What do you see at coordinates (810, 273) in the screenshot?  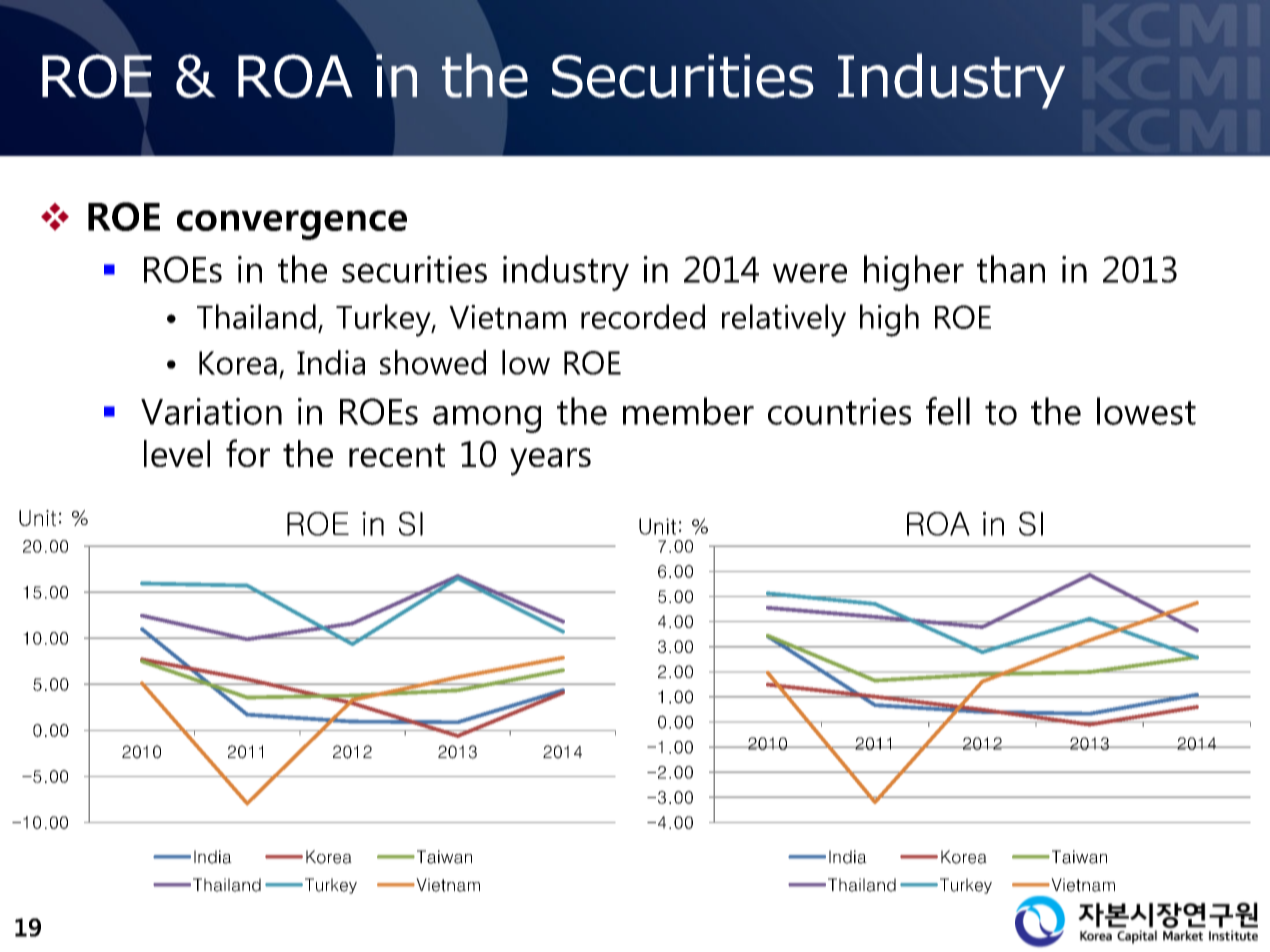 I see `were` at bounding box center [810, 273].
